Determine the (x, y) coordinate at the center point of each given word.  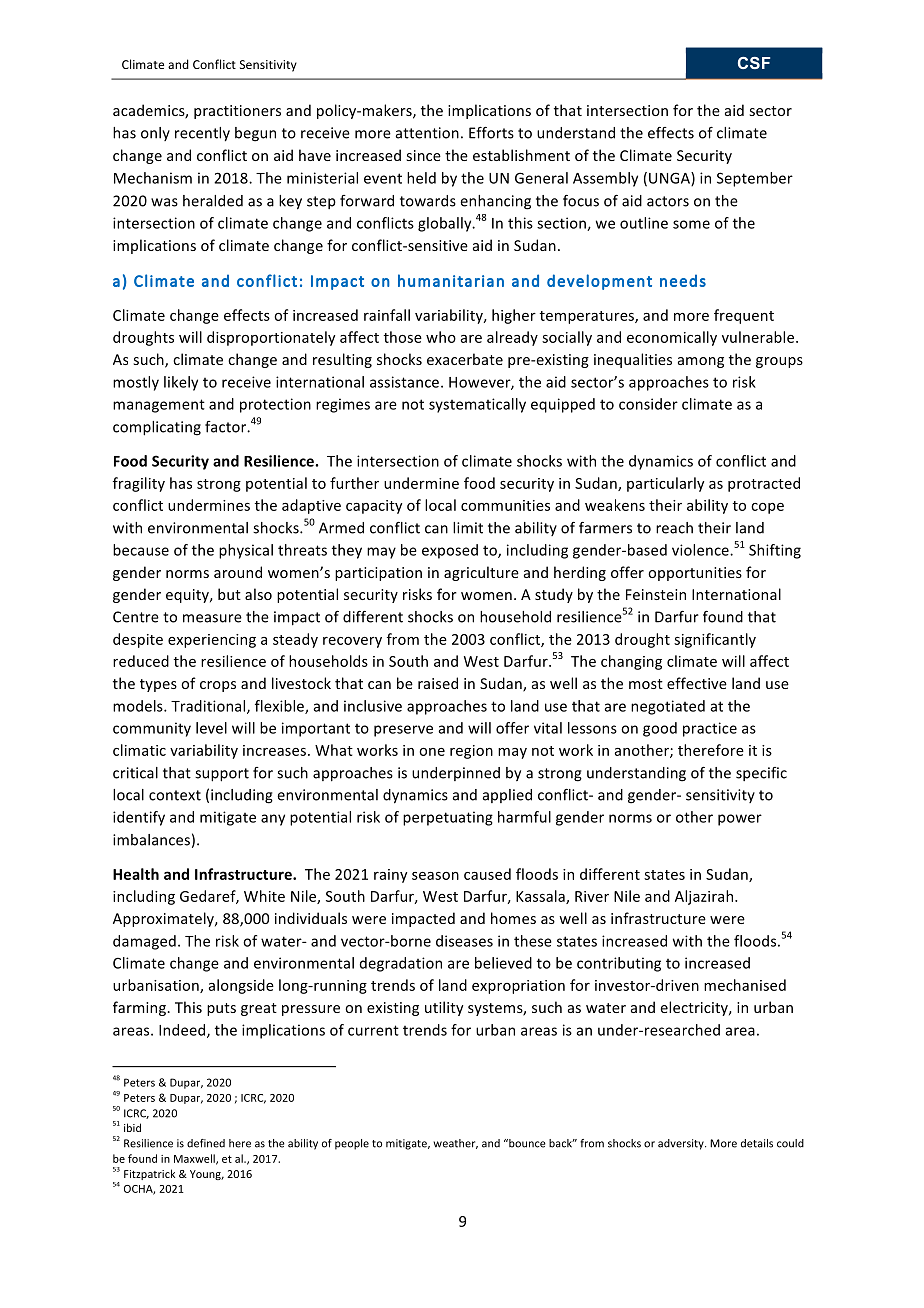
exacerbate (465, 359)
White (264, 896)
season (435, 876)
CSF (754, 63)
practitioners (237, 112)
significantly (715, 640)
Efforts (491, 133)
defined (206, 1143)
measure (212, 618)
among (701, 362)
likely (181, 383)
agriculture (481, 573)
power (740, 820)
